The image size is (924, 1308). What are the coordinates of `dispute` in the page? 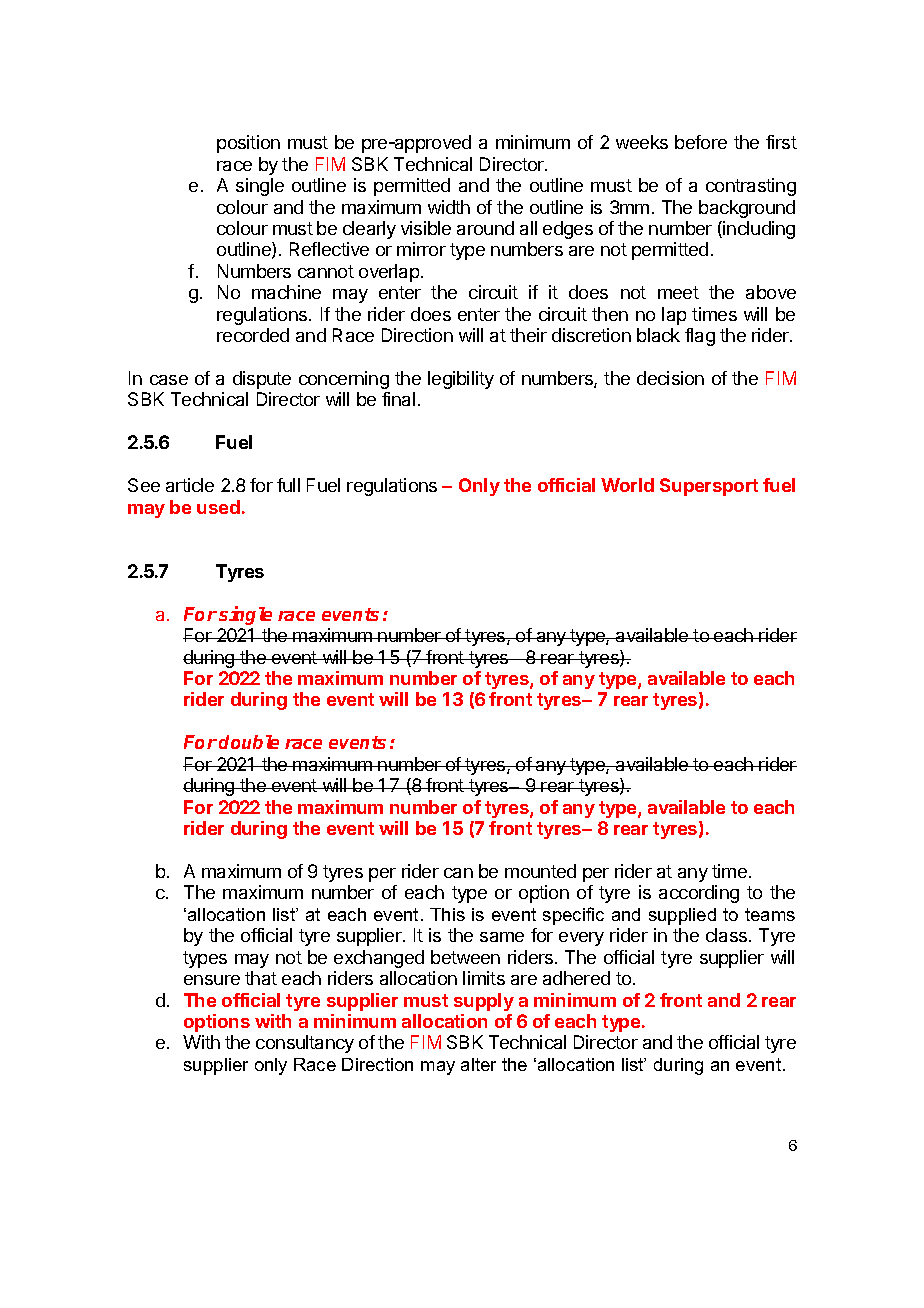 It's located at (262, 380).
